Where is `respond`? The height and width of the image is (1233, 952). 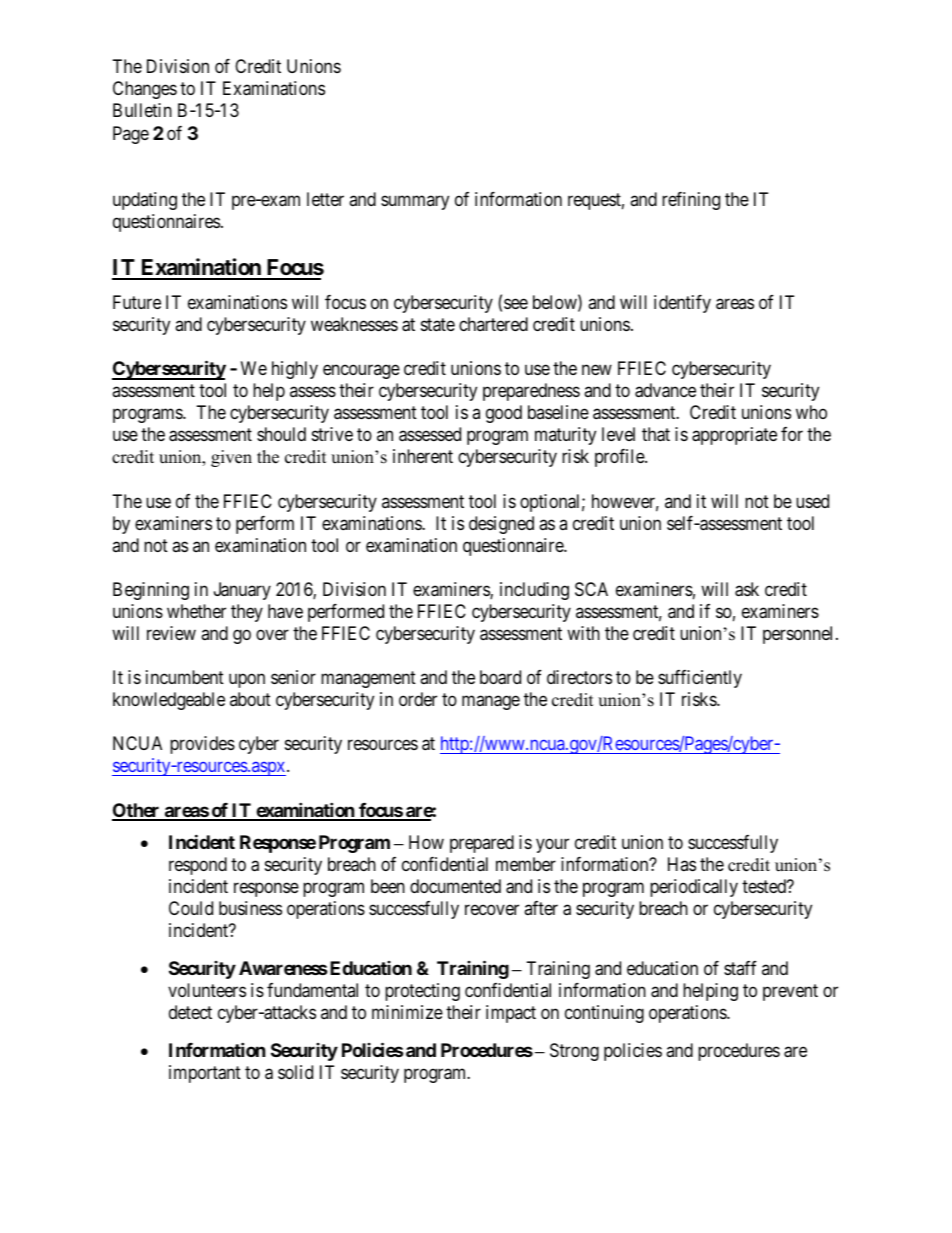
respond is located at coordinates (198, 866).
